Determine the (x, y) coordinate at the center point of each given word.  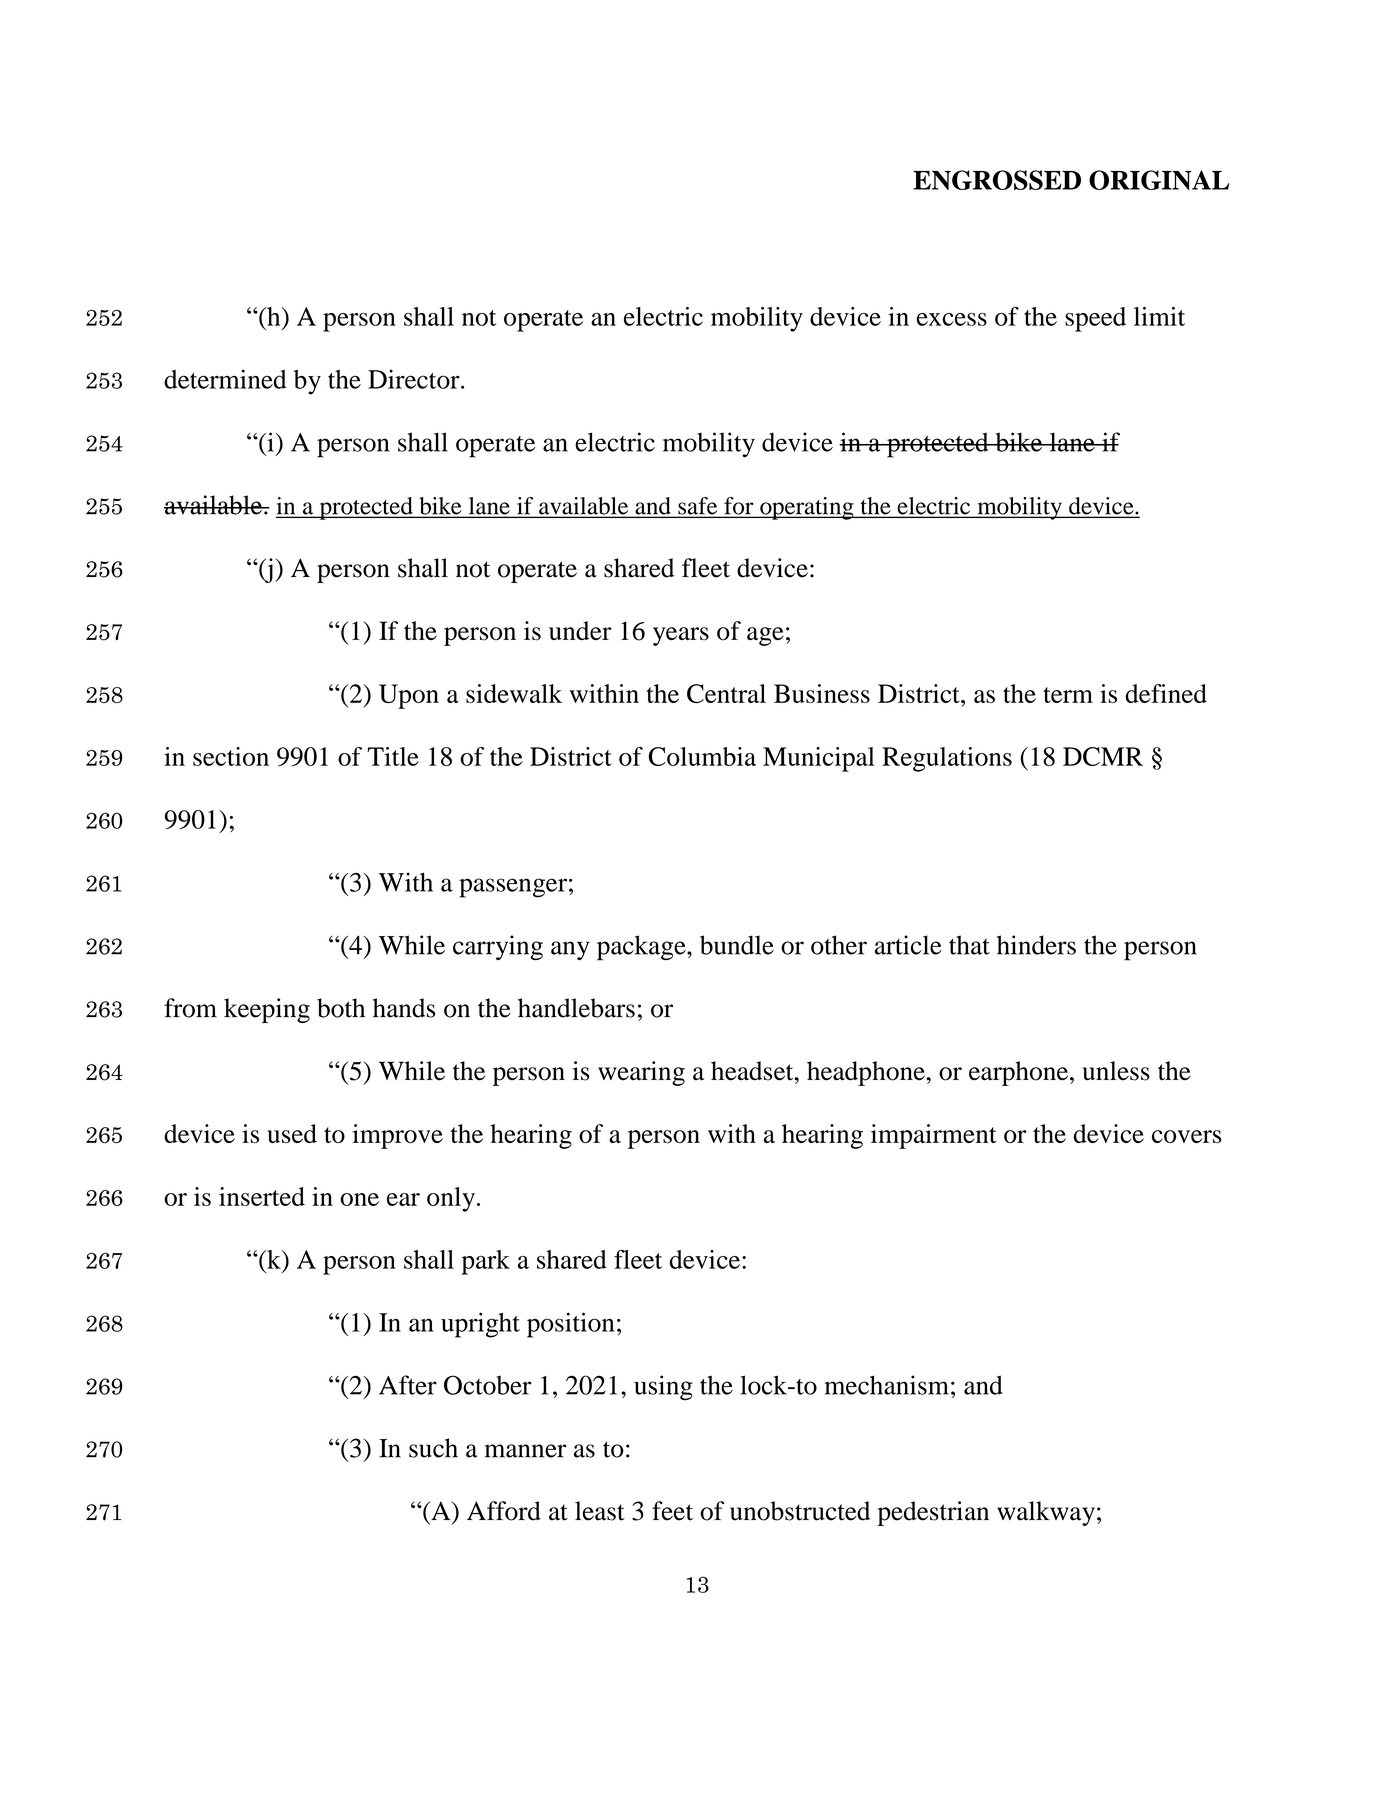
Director (415, 379)
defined (1166, 693)
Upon (409, 696)
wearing (641, 1073)
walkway (1046, 1513)
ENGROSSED (997, 180)
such (433, 1448)
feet (672, 1511)
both (341, 1008)
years (681, 636)
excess (952, 319)
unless (1116, 1071)
